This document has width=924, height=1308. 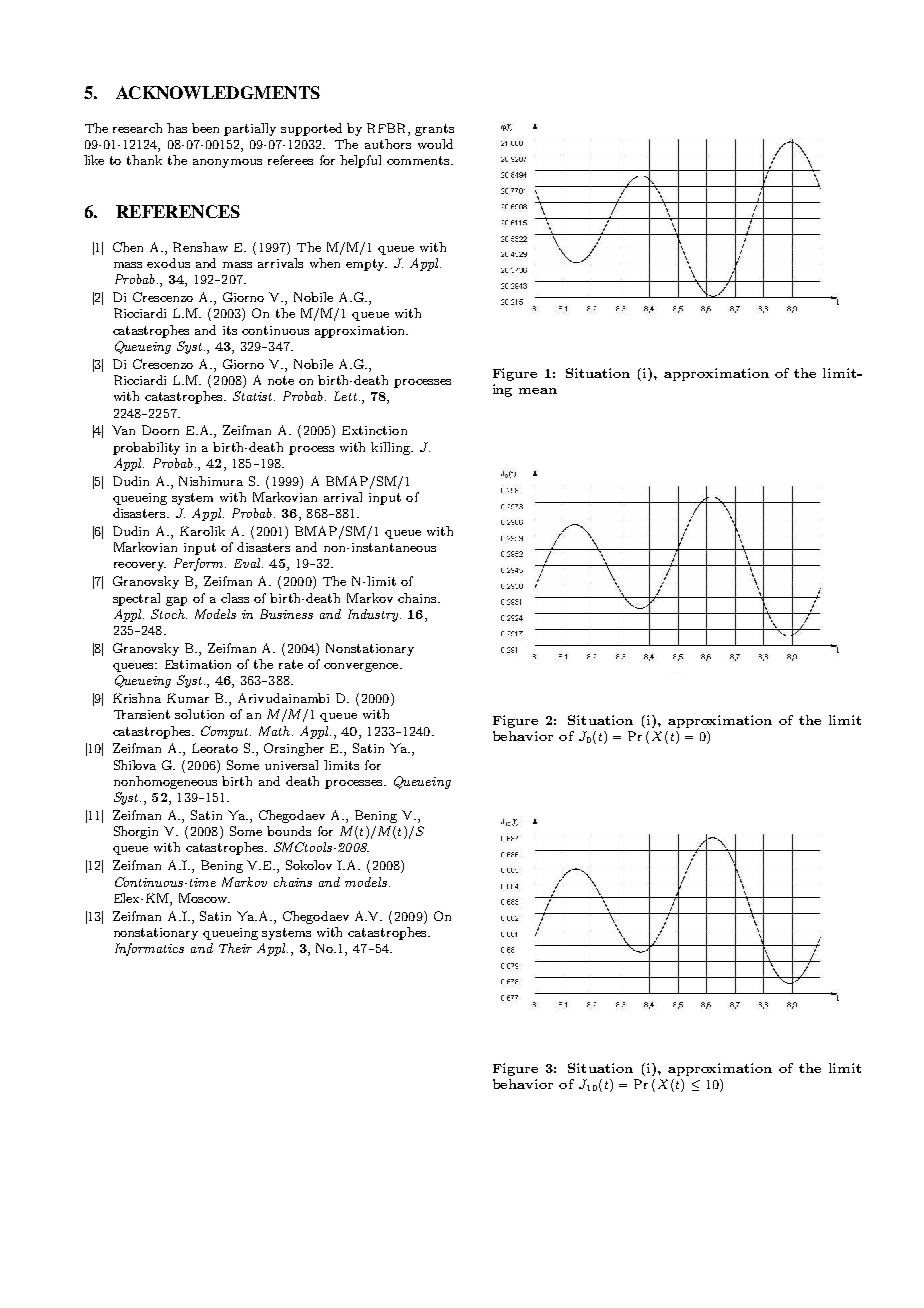 I want to click on Their, so click(x=235, y=948).
